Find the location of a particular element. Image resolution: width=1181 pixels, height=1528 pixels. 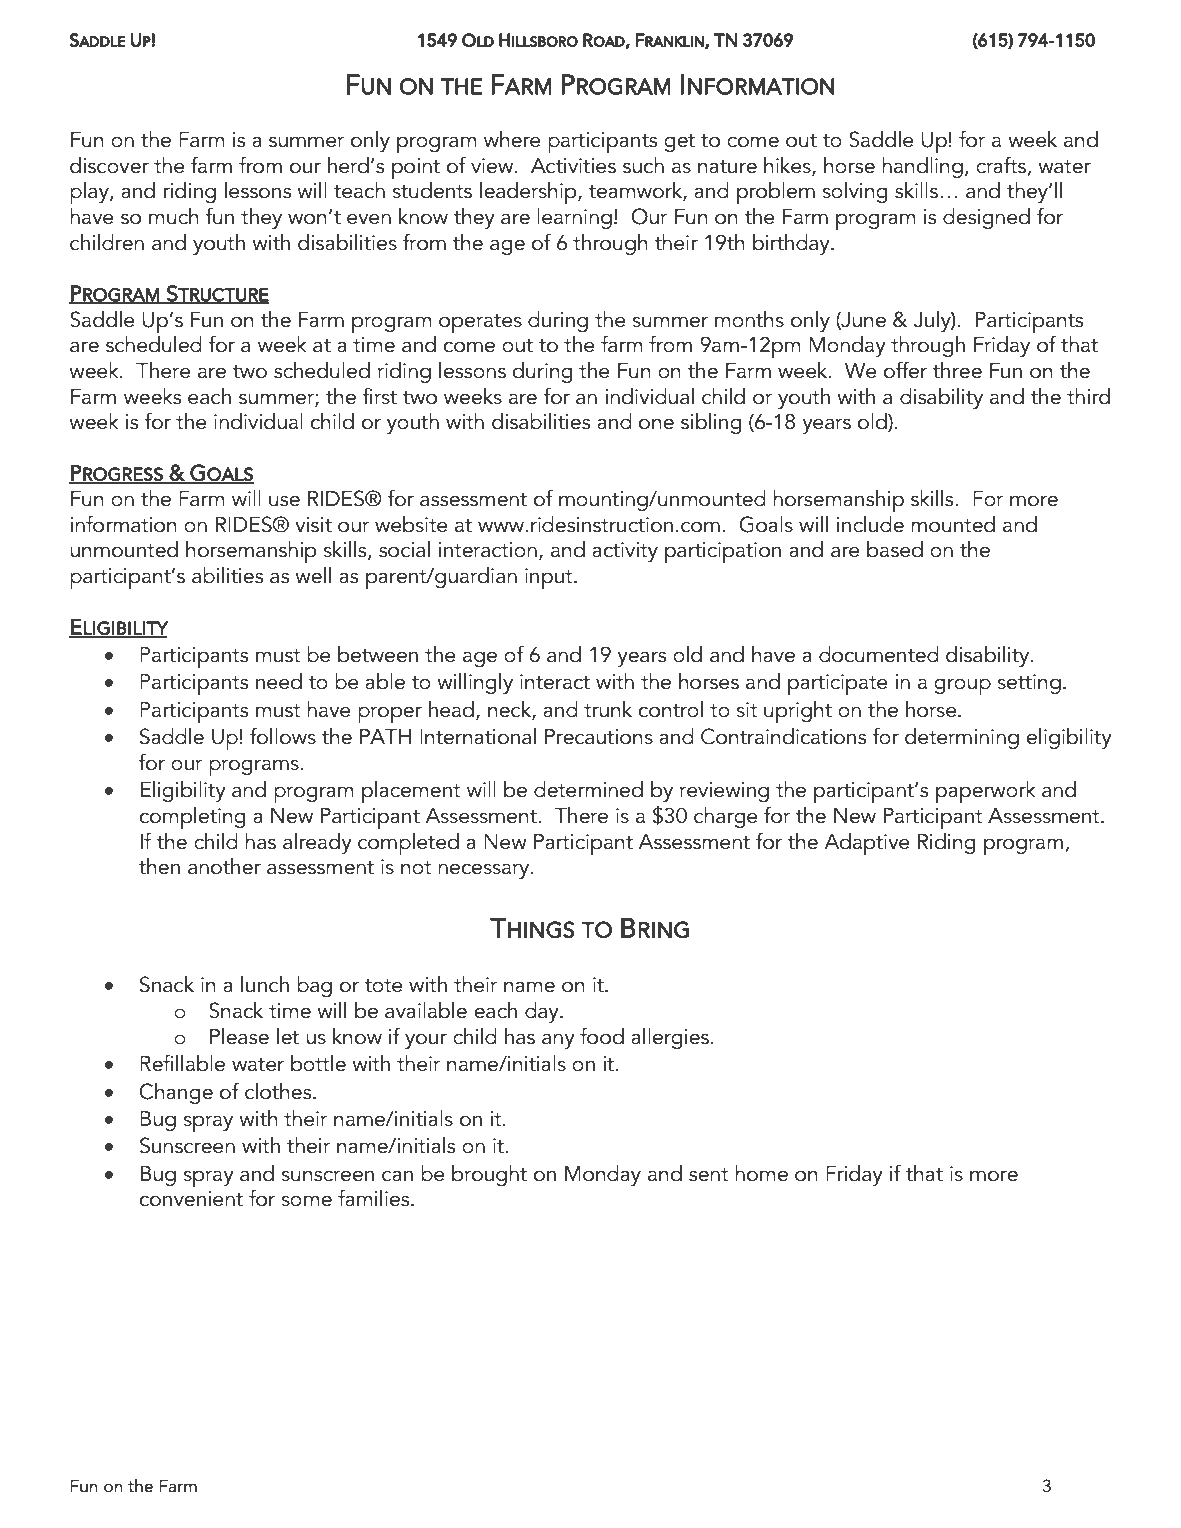

need is located at coordinates (279, 681).
